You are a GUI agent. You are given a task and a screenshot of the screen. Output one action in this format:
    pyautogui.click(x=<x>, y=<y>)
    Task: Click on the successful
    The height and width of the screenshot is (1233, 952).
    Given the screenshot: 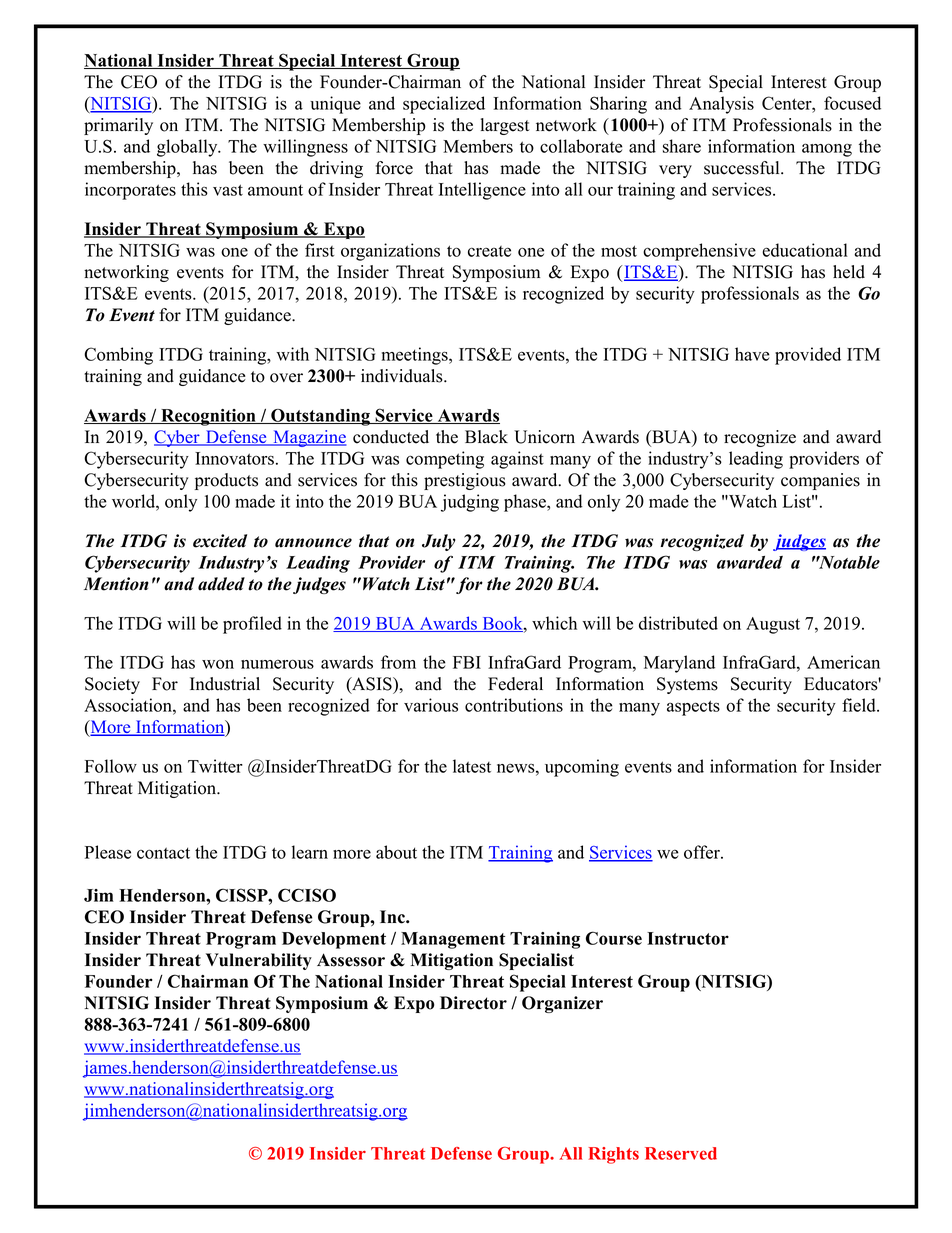 What is the action you would take?
    pyautogui.click(x=743, y=168)
